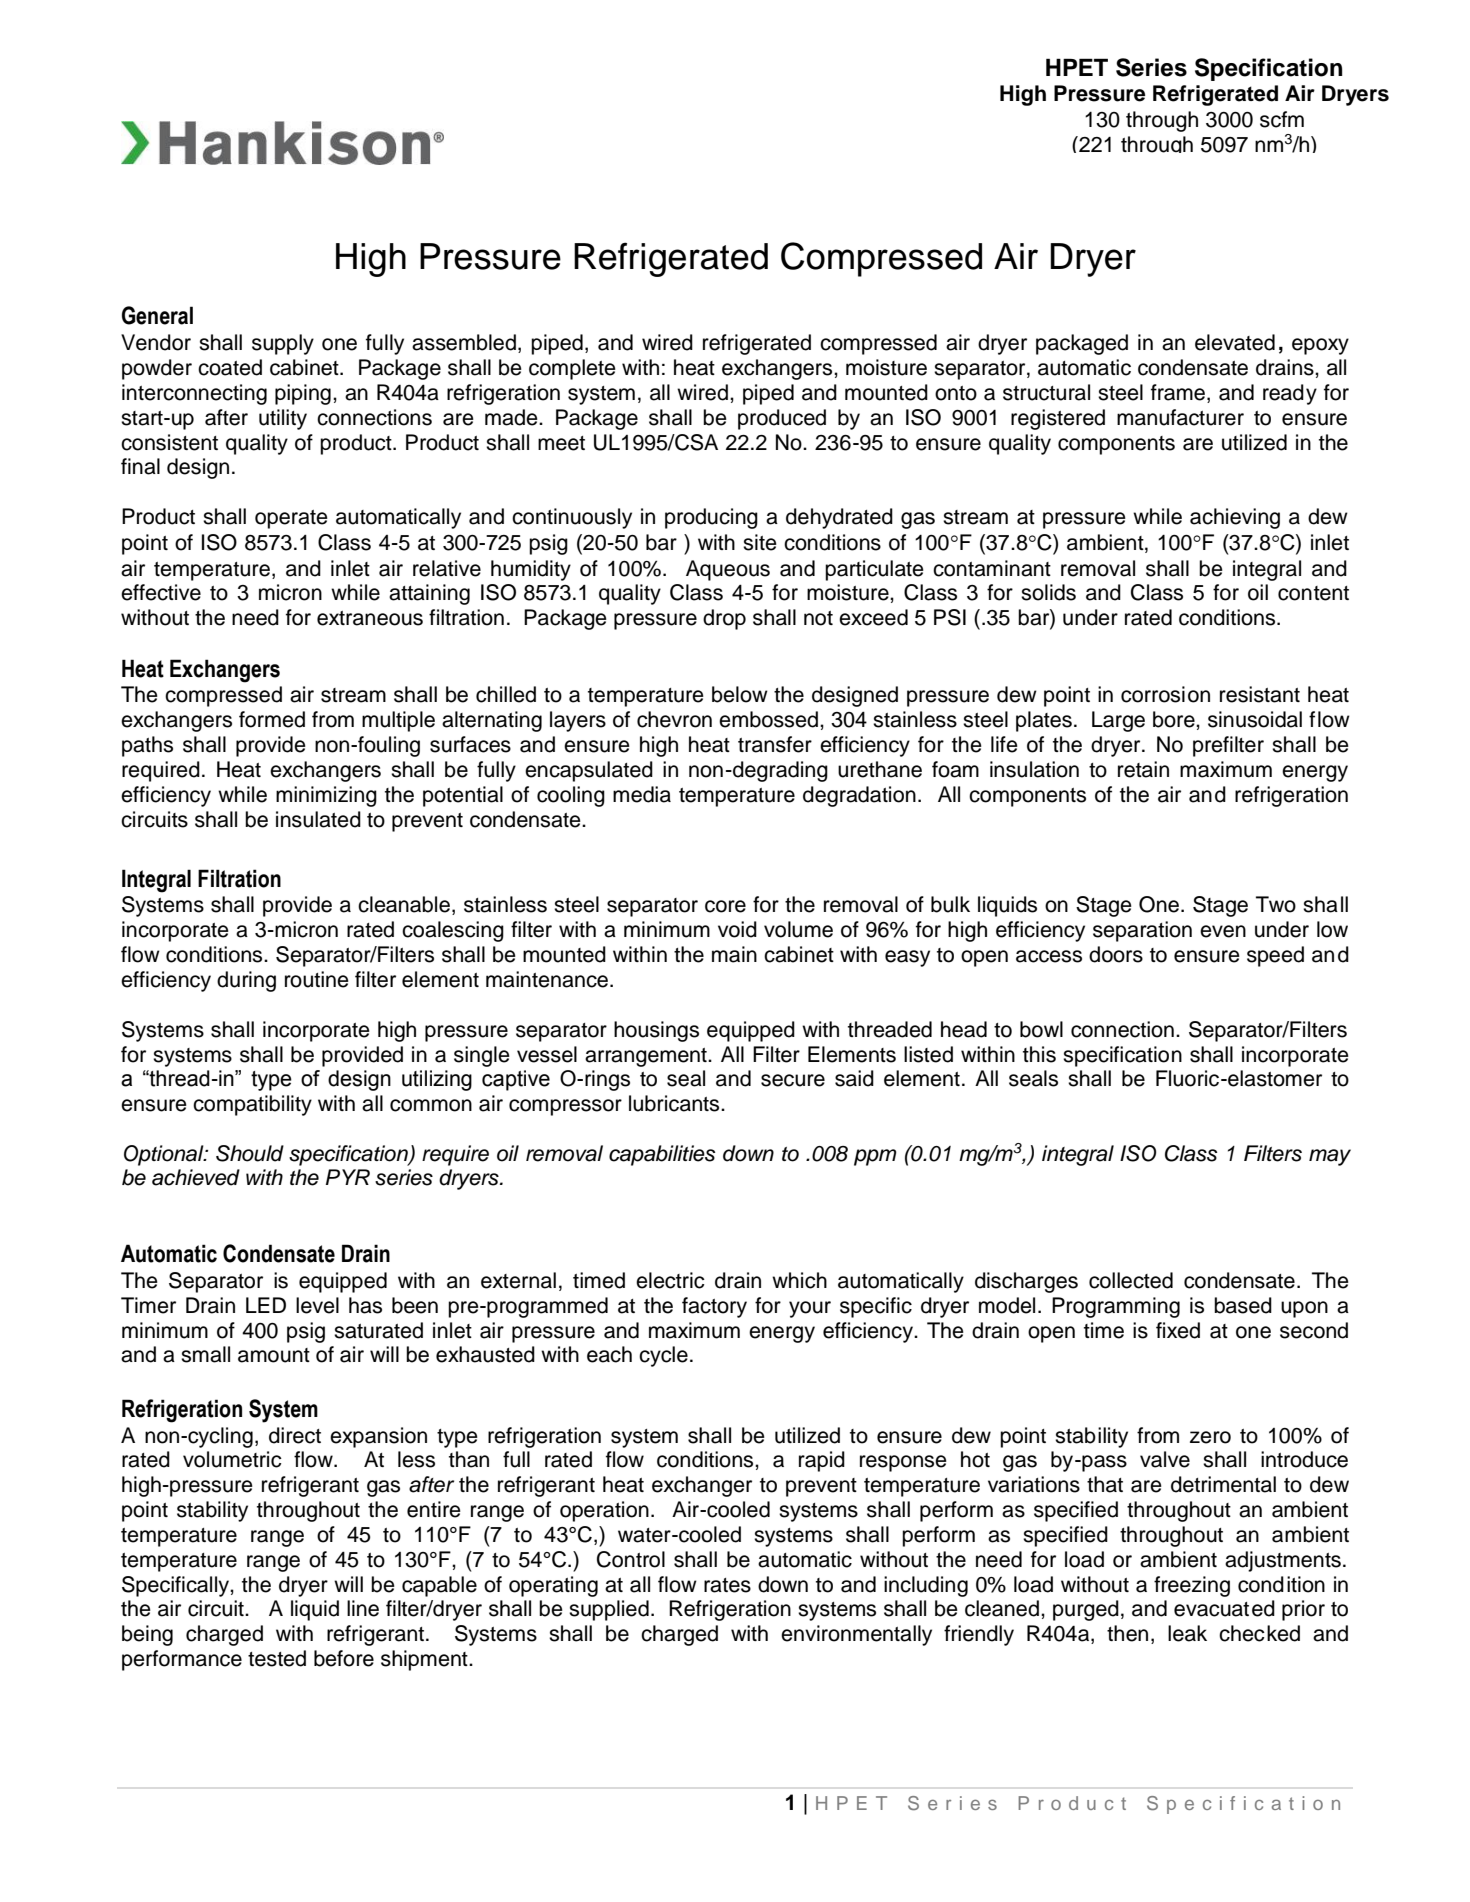  Describe the element at coordinates (317, 1305) in the image. I see `level` at that location.
